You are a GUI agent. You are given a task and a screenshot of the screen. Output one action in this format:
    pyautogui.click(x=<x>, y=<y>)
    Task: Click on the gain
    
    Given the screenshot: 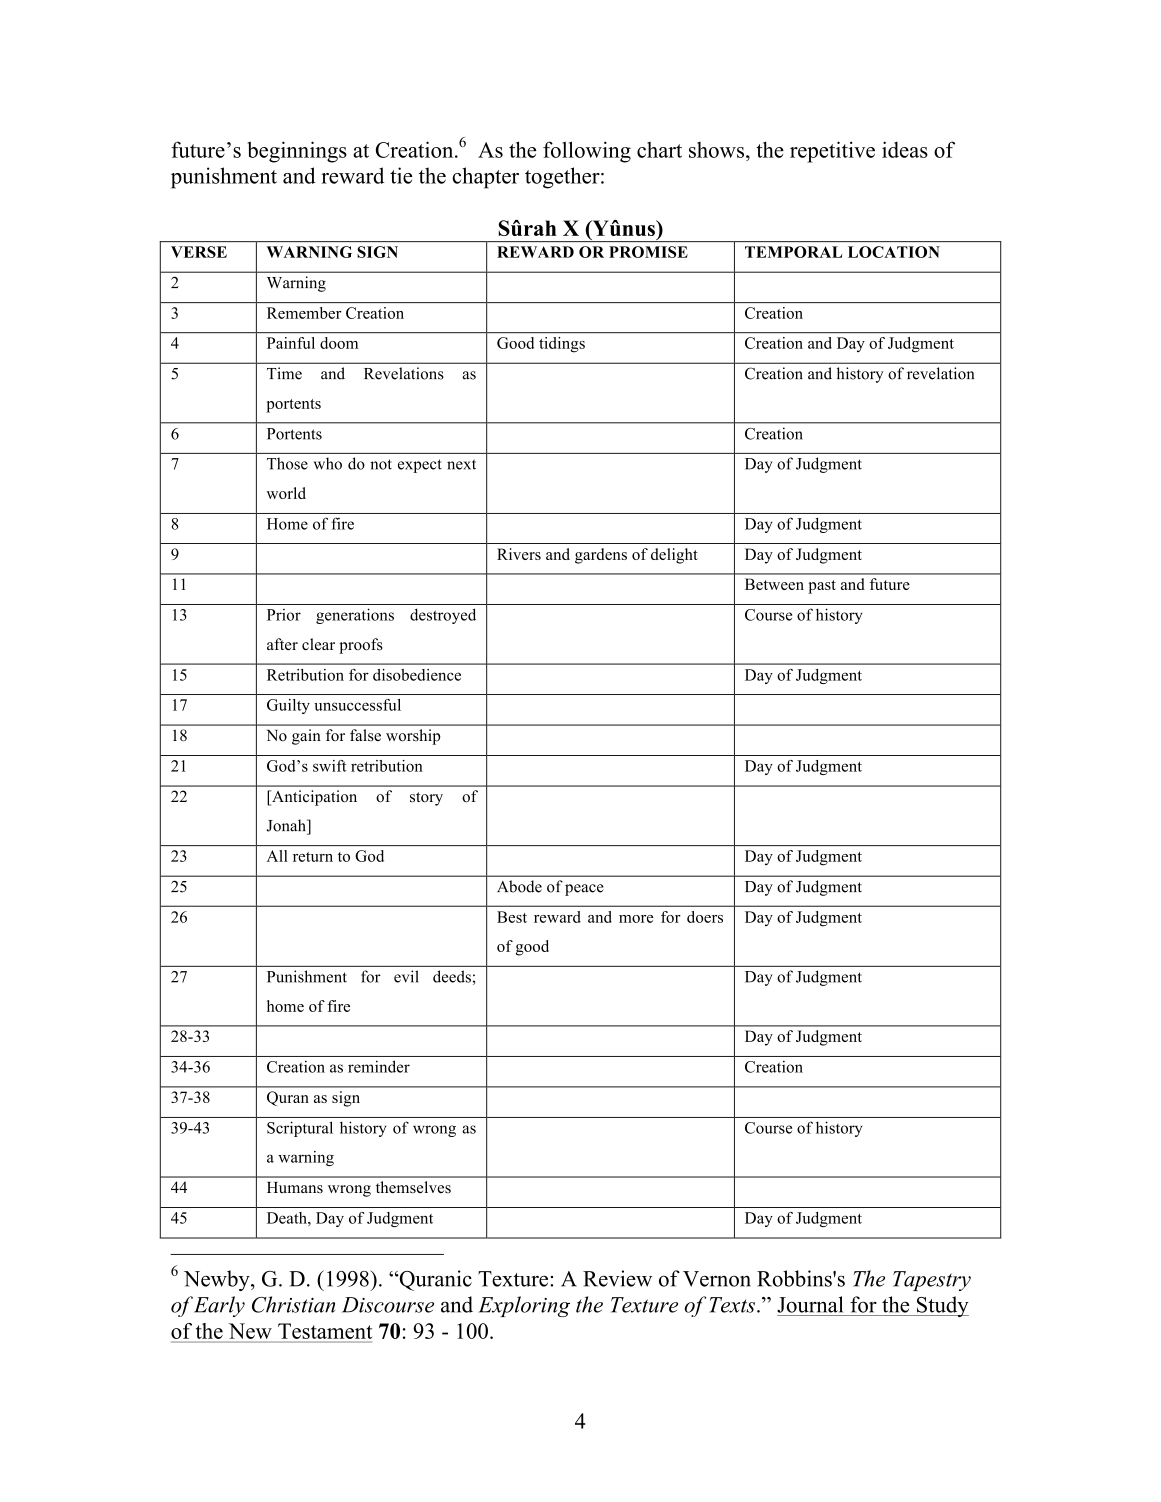 What is the action you would take?
    pyautogui.click(x=306, y=737)
